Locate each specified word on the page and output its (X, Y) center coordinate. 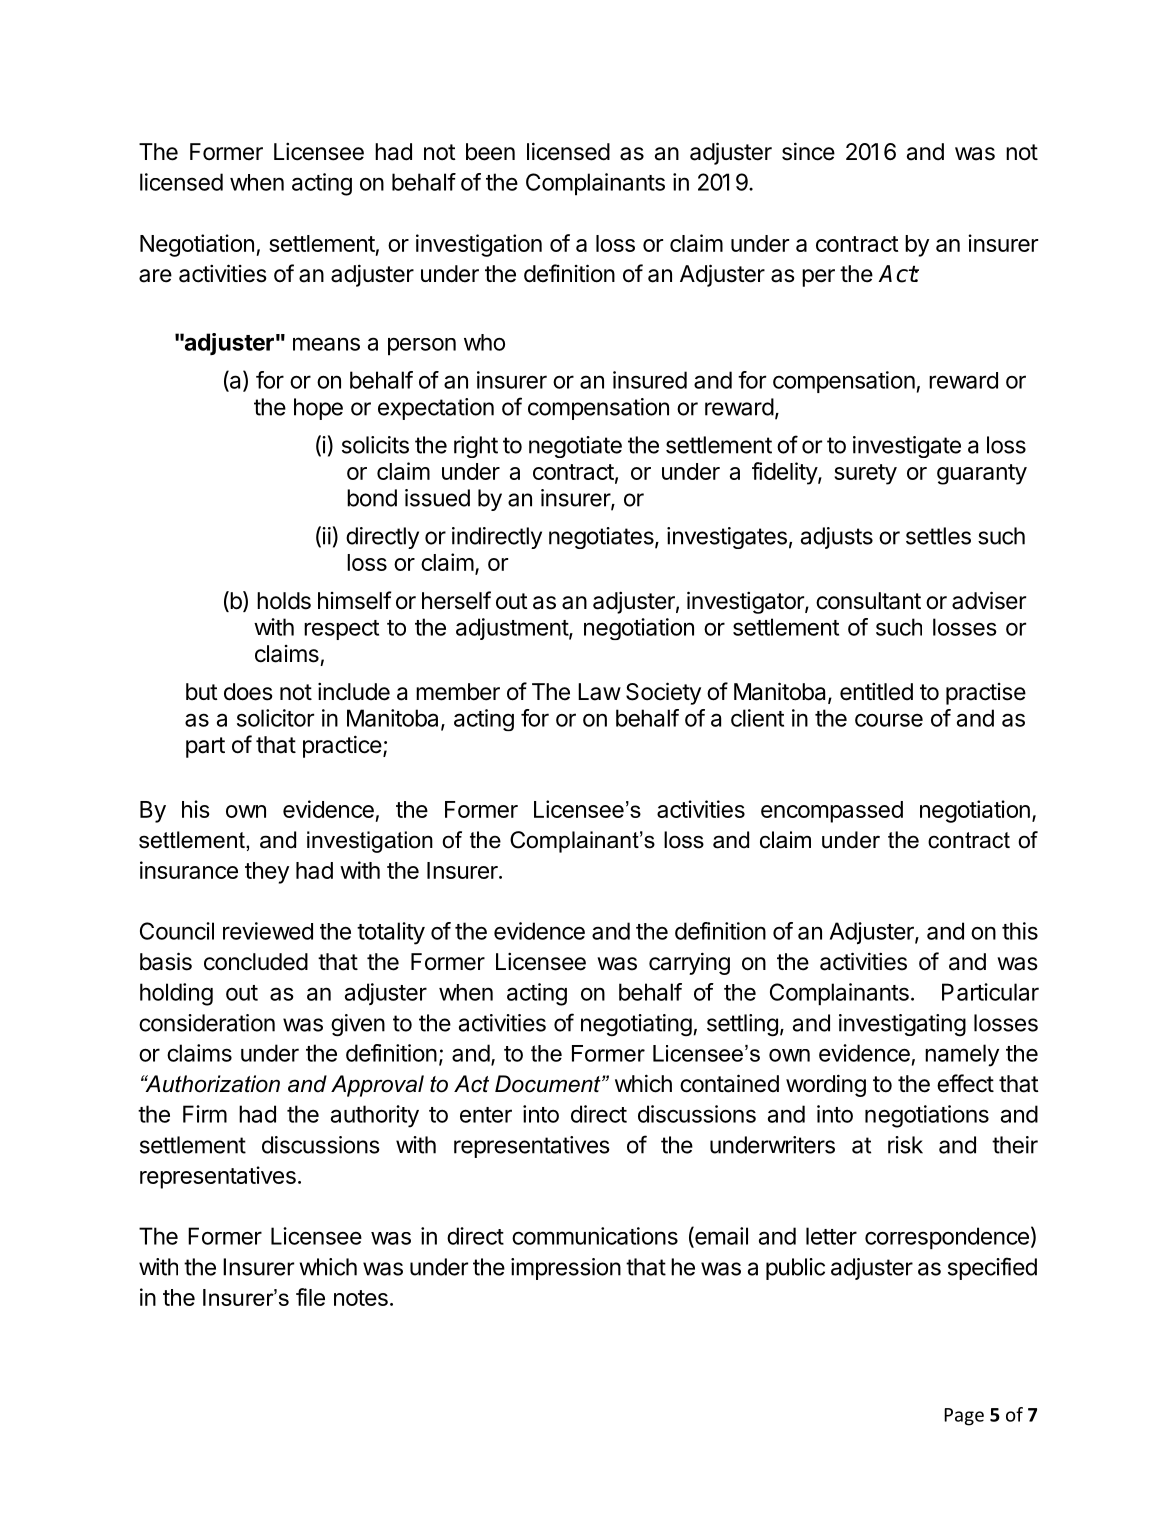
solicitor (275, 718)
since (808, 151)
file (310, 1297)
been (490, 152)
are (155, 276)
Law (599, 692)
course (889, 720)
